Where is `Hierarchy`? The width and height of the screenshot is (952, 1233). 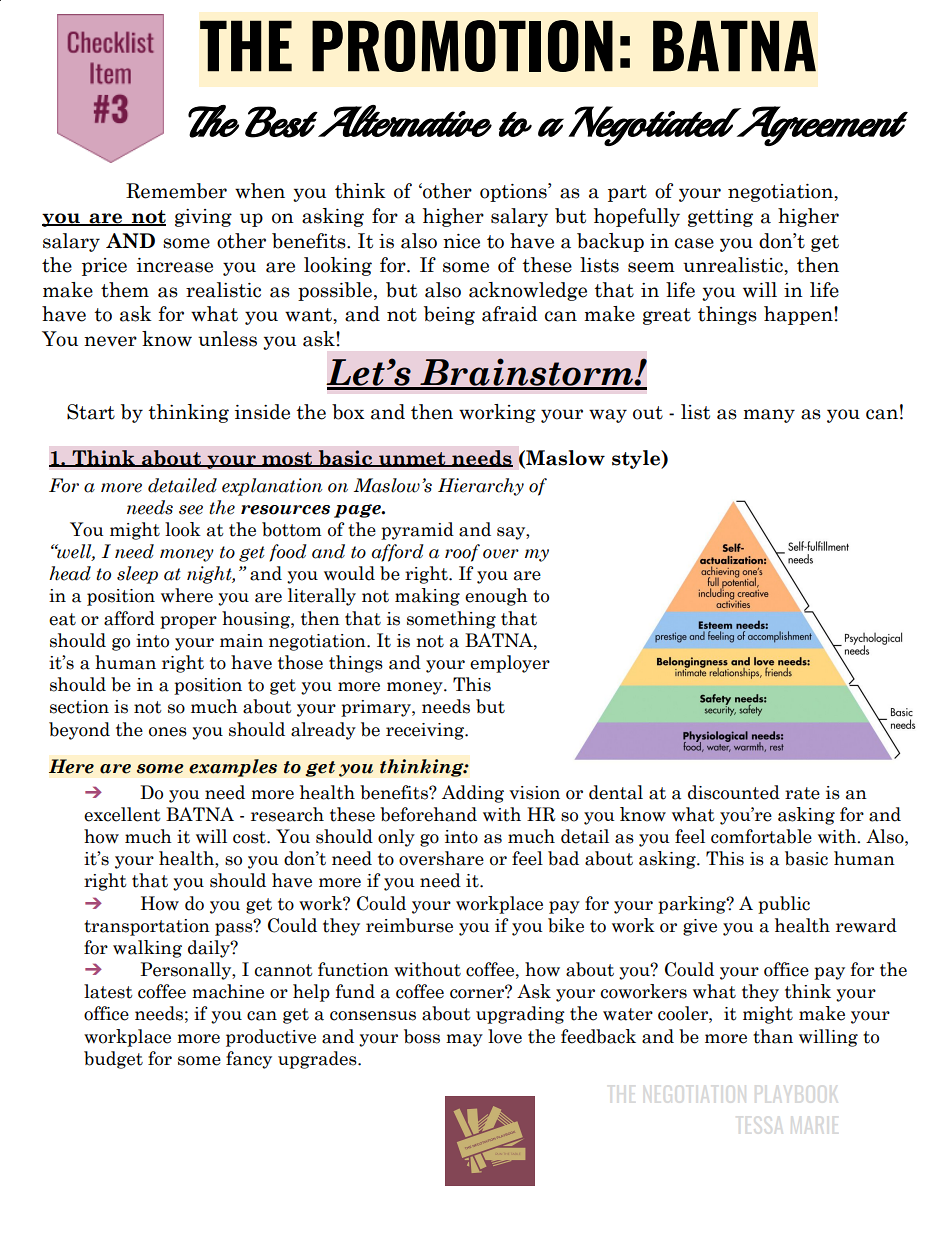
Hierarchy is located at coordinates (481, 487).
